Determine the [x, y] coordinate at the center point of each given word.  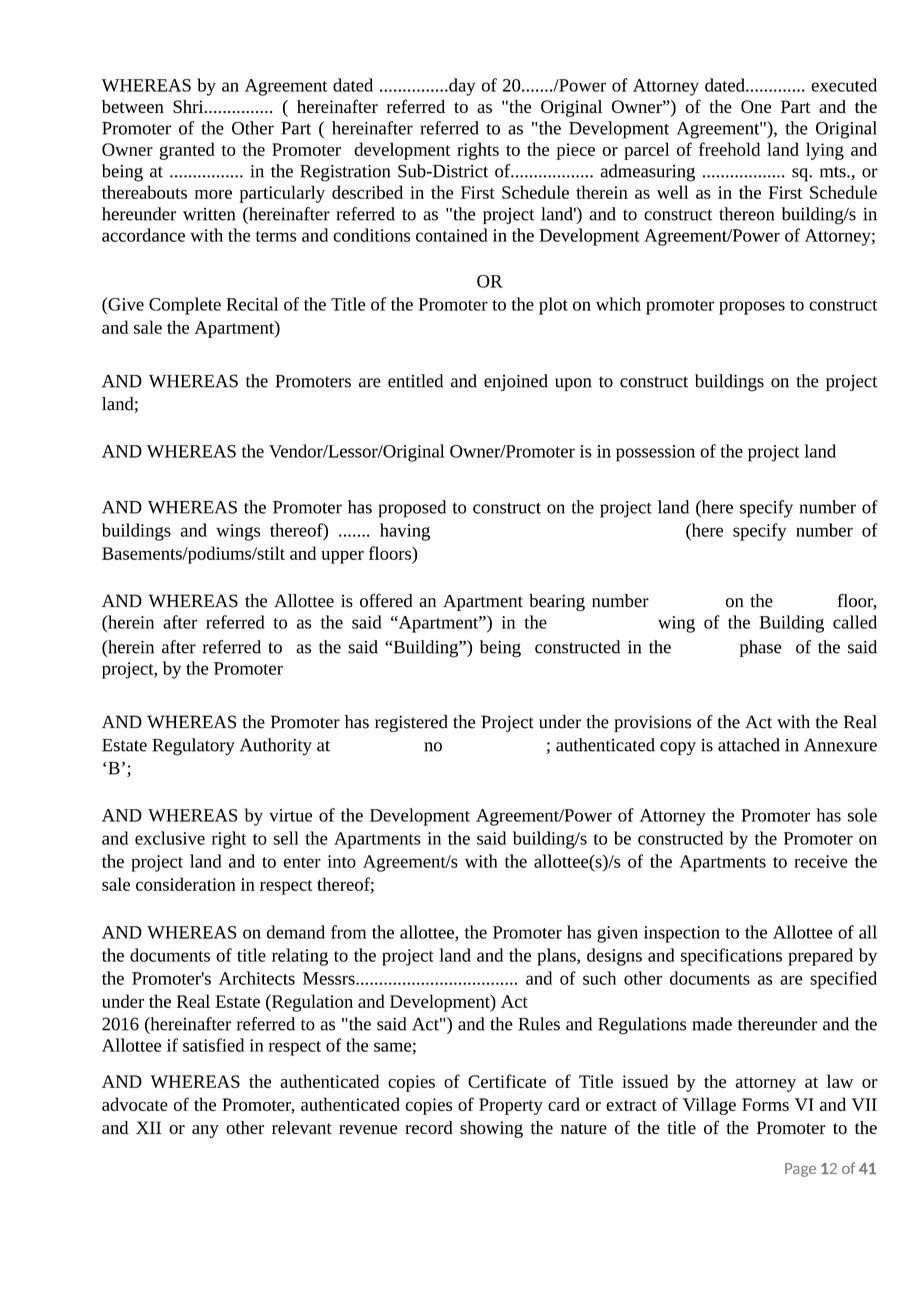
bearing [557, 602]
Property [511, 1106]
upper [342, 557]
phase [761, 648]
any [205, 1131]
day [461, 87]
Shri [189, 106]
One [756, 106]
